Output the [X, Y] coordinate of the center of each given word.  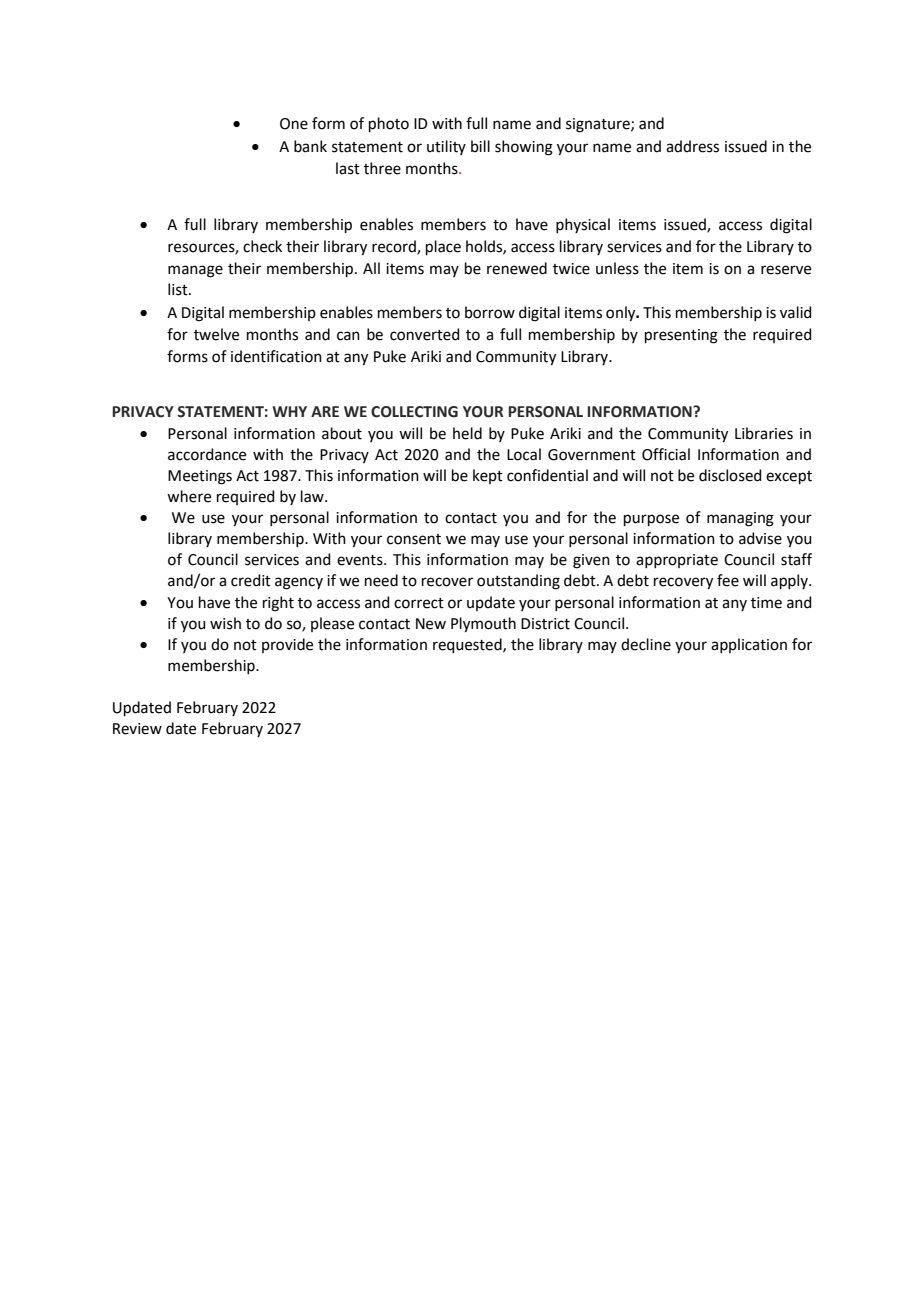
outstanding [518, 582]
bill [480, 146]
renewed [517, 268]
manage [195, 271]
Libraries [764, 433]
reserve [786, 270]
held [467, 433]
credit [251, 580]
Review [137, 729]
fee [728, 580]
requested [468, 645]
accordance [207, 454]
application [749, 645]
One [294, 124]
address [692, 146]
